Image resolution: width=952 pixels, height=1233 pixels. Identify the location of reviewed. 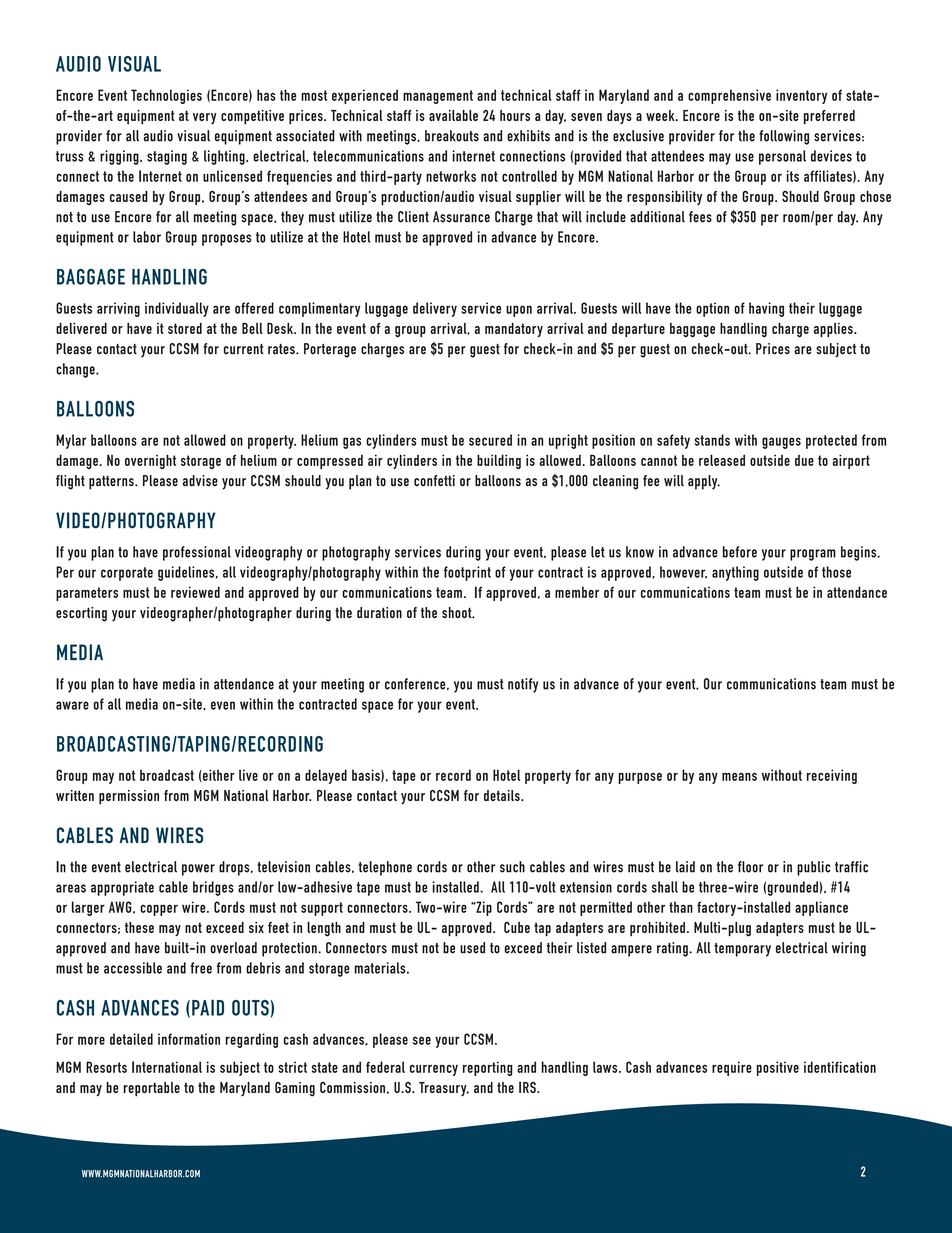
(195, 592).
